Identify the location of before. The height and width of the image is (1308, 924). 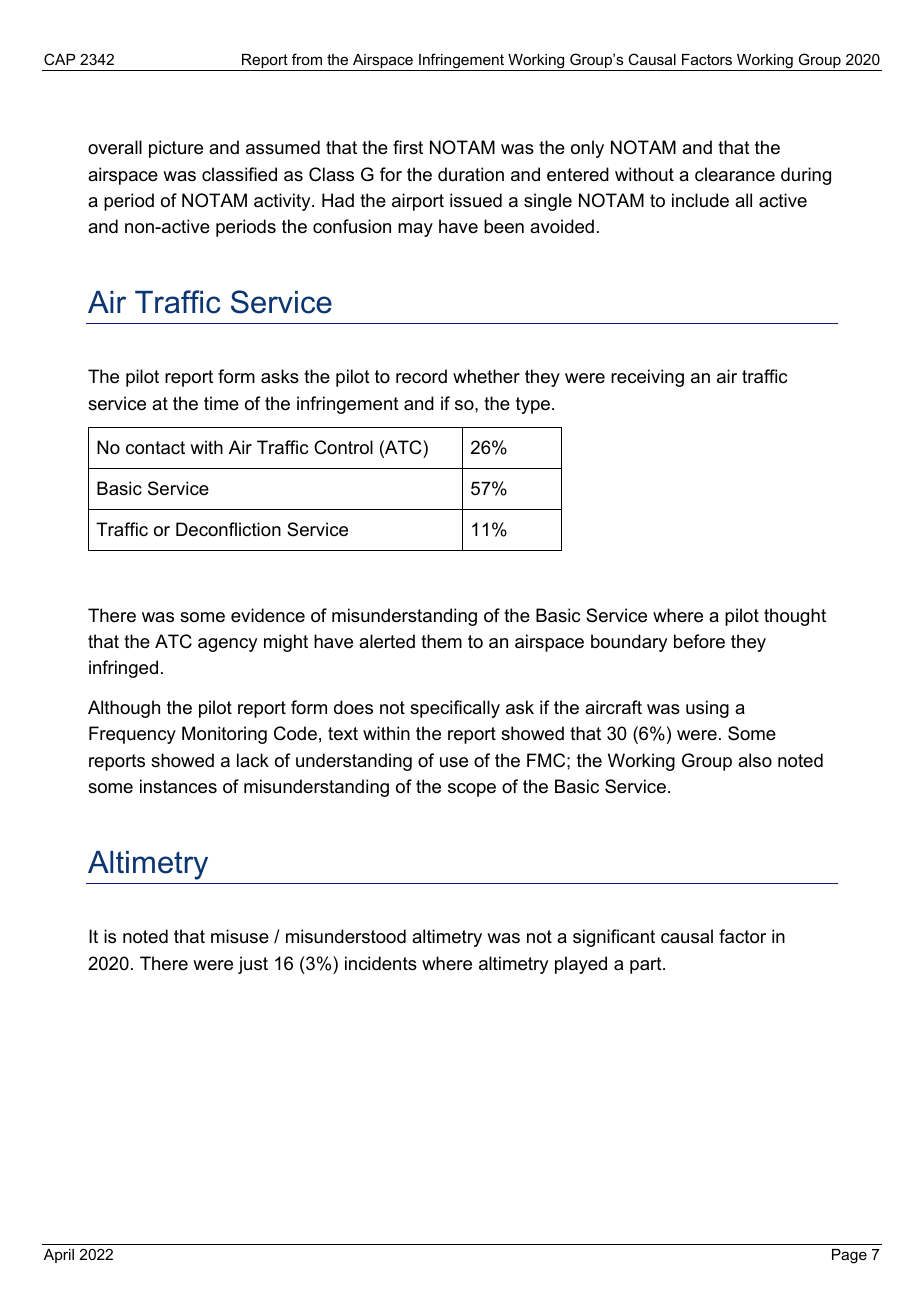
(699, 641).
